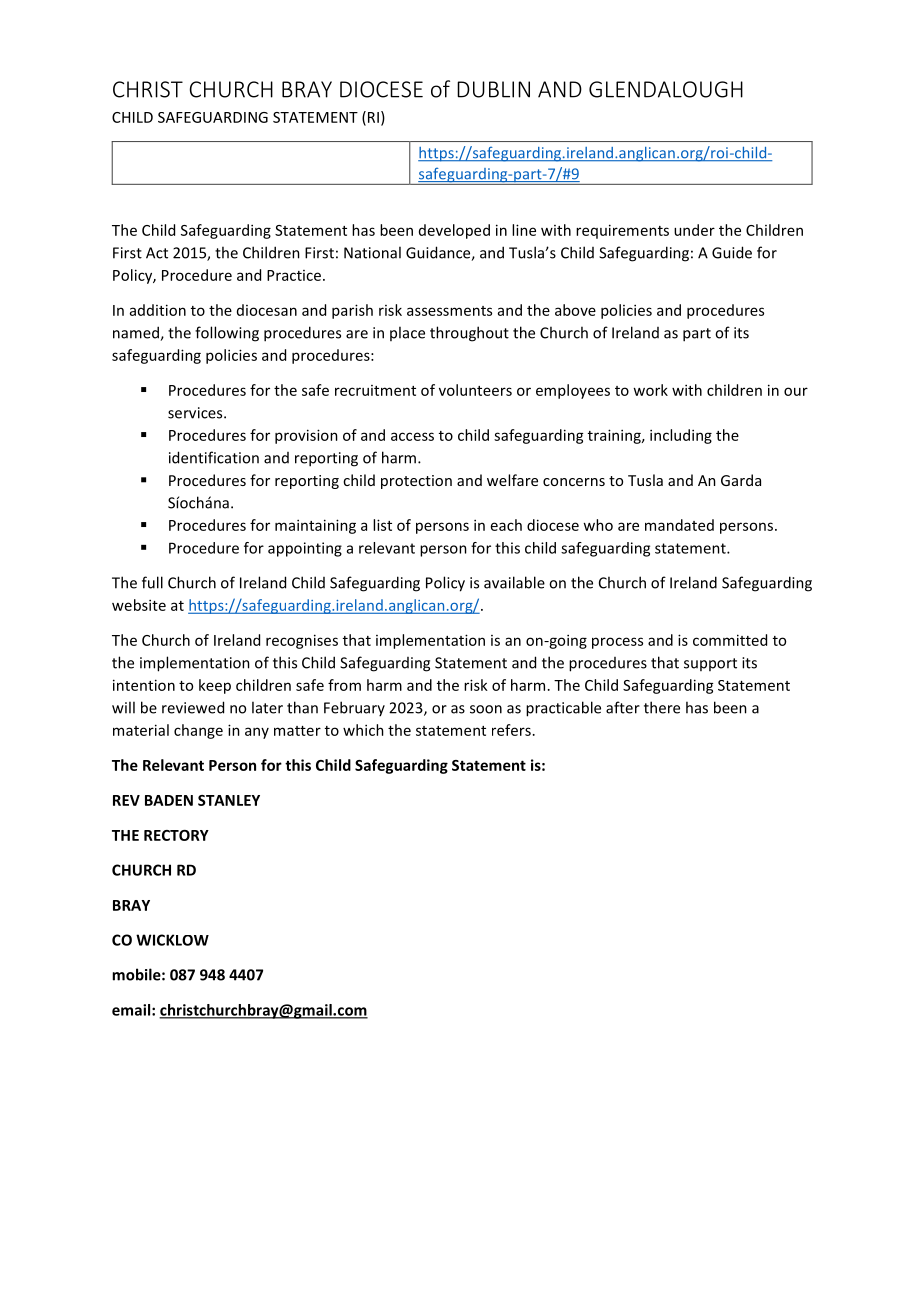 The width and height of the document is (924, 1308). Describe the element at coordinates (454, 231) in the document. I see `developed` at that location.
